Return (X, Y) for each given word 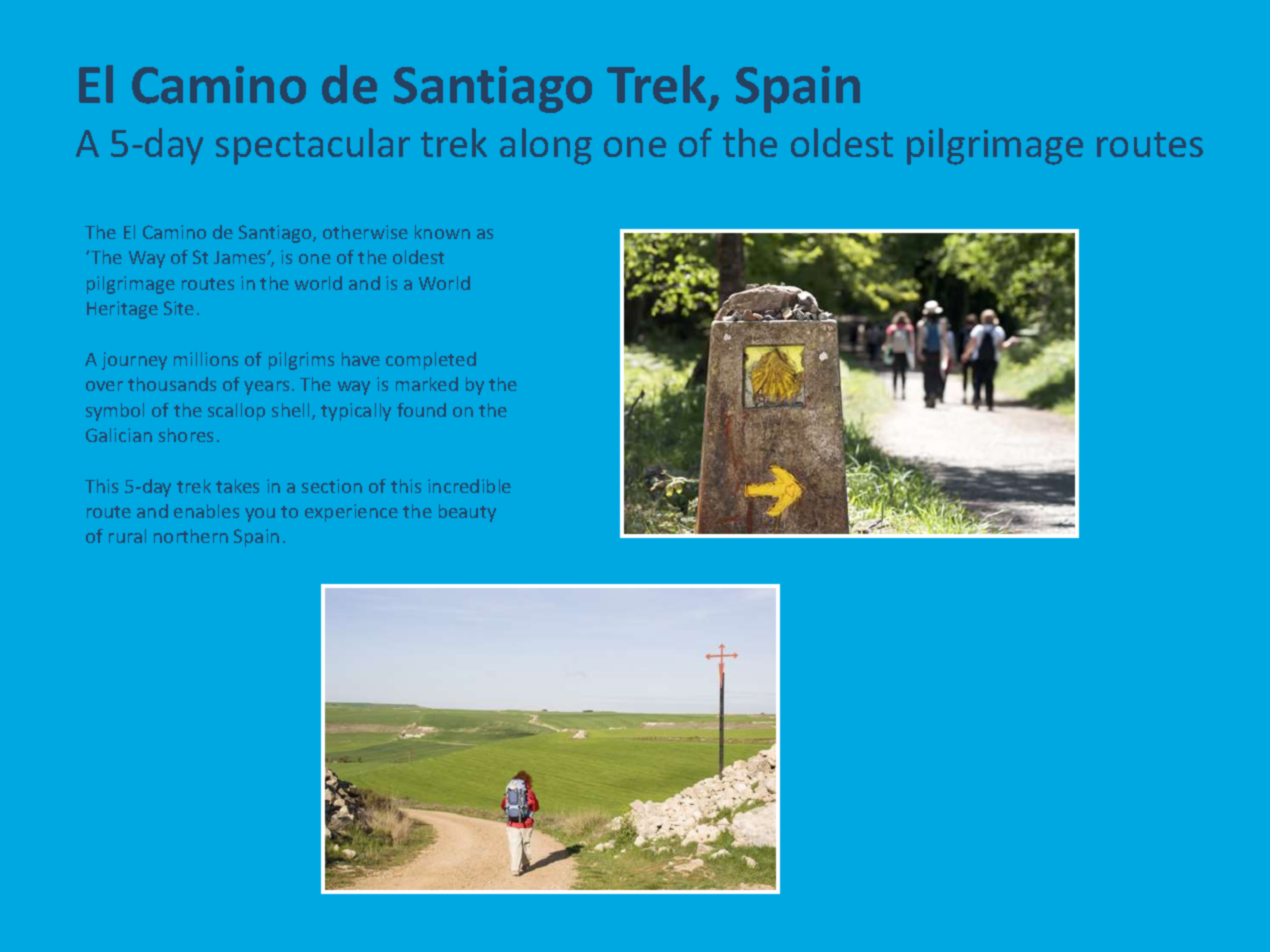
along (546, 146)
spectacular (313, 146)
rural (127, 536)
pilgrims (301, 361)
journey (134, 361)
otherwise (365, 232)
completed (431, 361)
